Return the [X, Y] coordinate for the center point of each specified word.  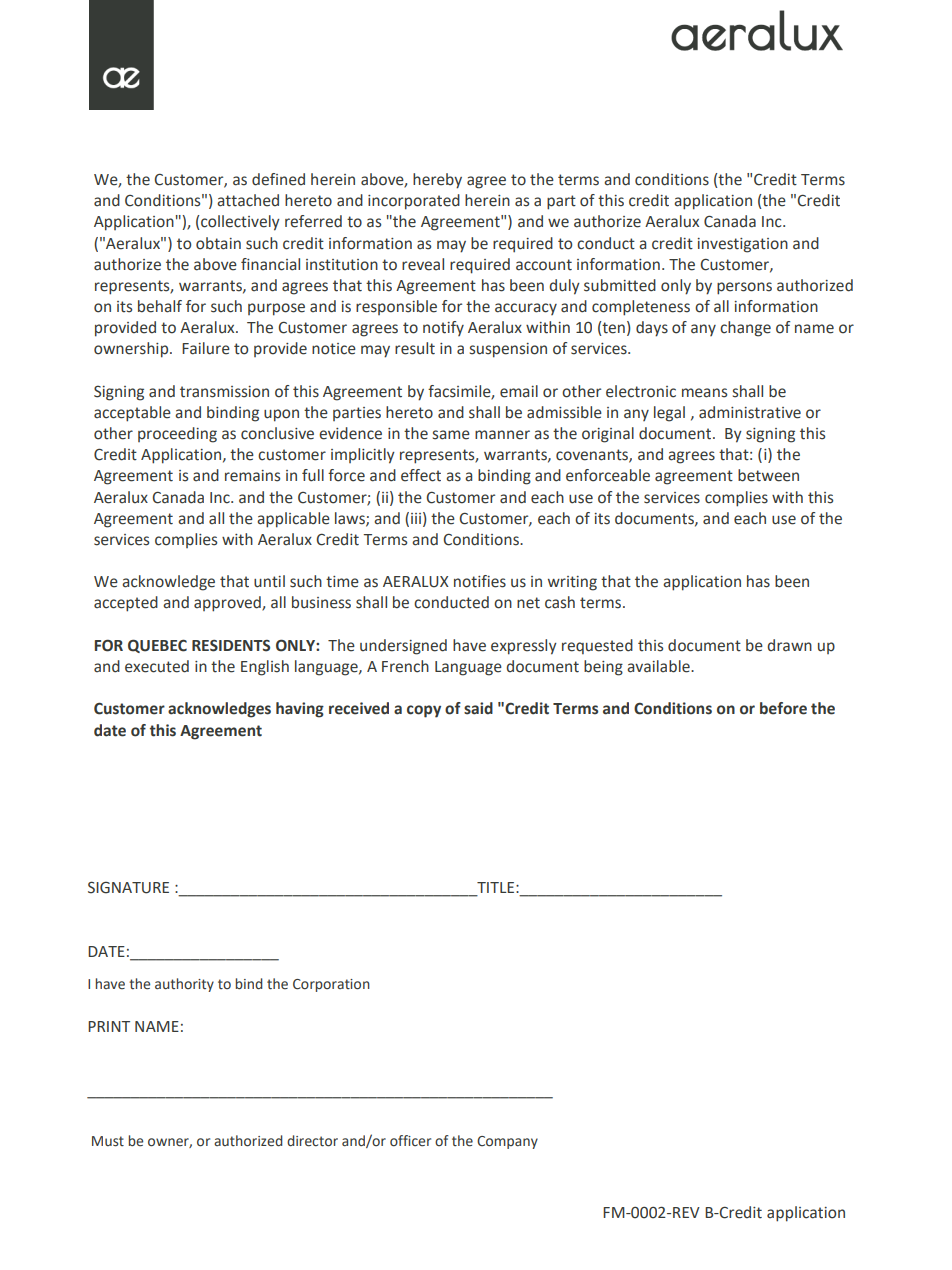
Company [507, 1142]
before [783, 708]
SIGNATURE [128, 887]
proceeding [177, 435]
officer [410, 1141]
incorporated [414, 202]
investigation [742, 245]
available [659, 666]
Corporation [331, 985]
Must [108, 1141]
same [451, 435]
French [405, 666]
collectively [240, 223]
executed [157, 666]
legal [669, 414]
